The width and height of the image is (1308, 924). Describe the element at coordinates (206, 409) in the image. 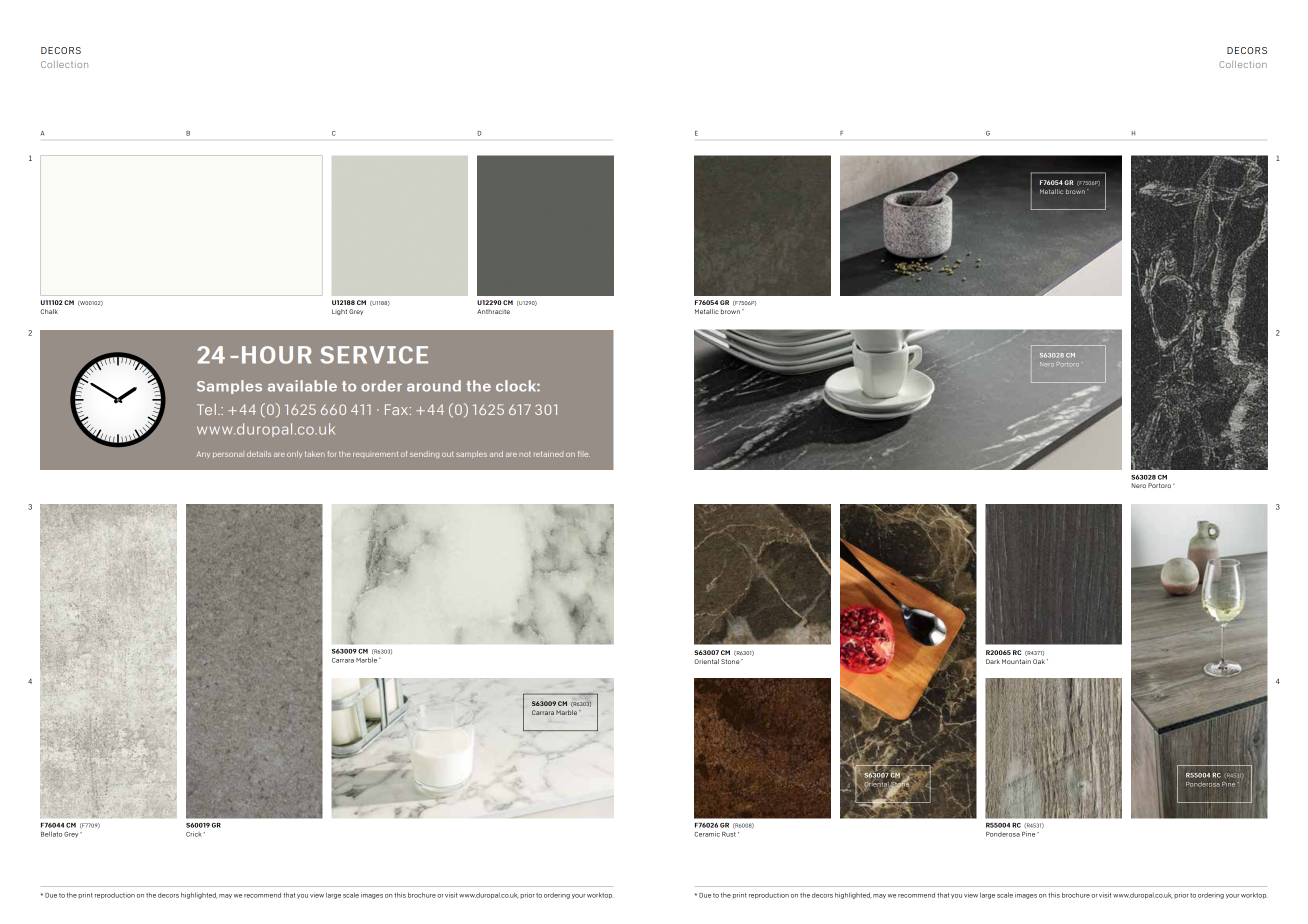

I see `Tel` at that location.
